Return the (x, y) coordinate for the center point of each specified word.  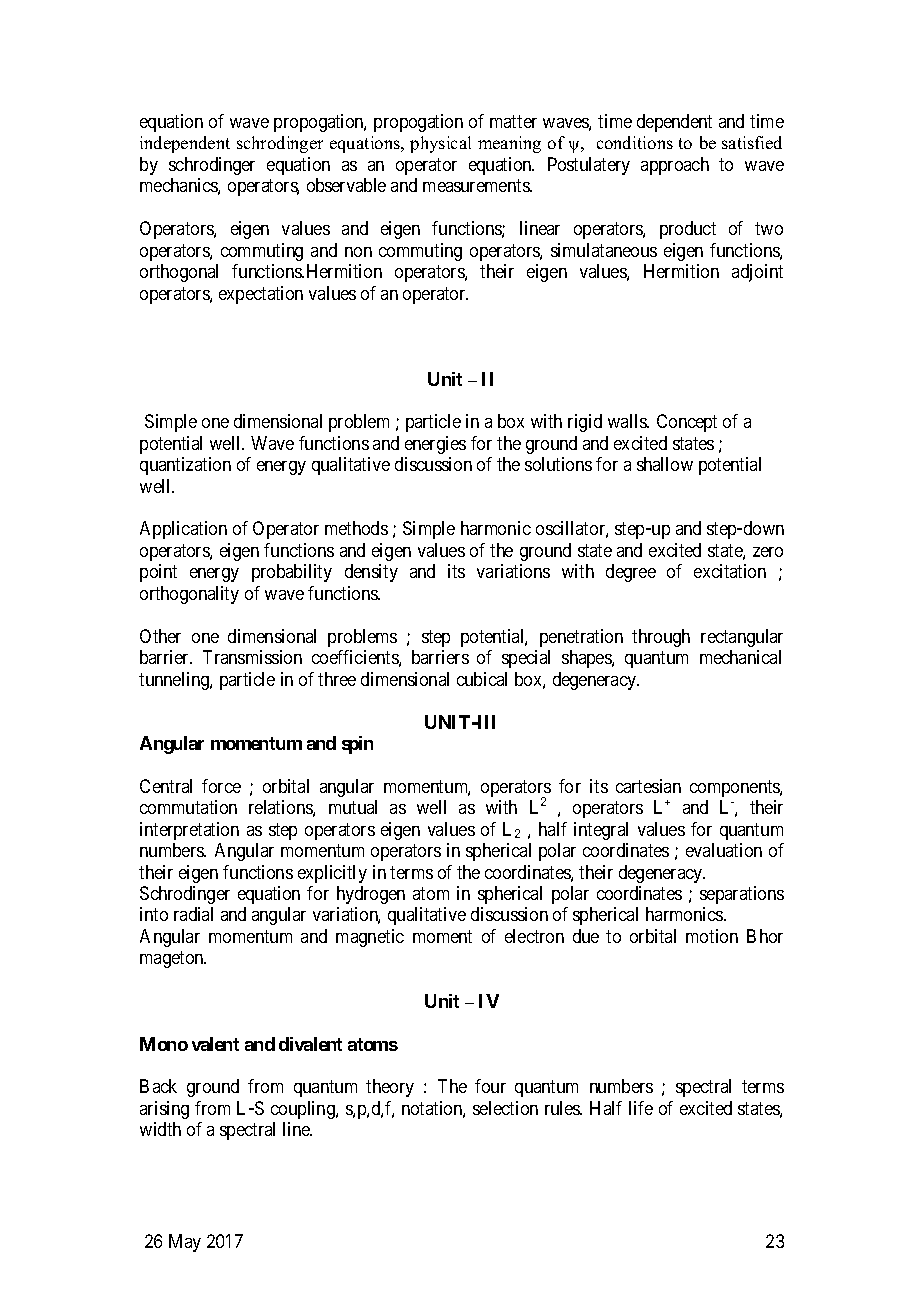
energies (435, 445)
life (641, 1108)
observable (346, 185)
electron (534, 936)
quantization (185, 466)
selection (505, 1108)
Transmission (252, 657)
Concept (687, 423)
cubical (482, 679)
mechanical (740, 657)
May (185, 1243)
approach (675, 166)
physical (440, 144)
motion (712, 936)
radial (193, 914)
